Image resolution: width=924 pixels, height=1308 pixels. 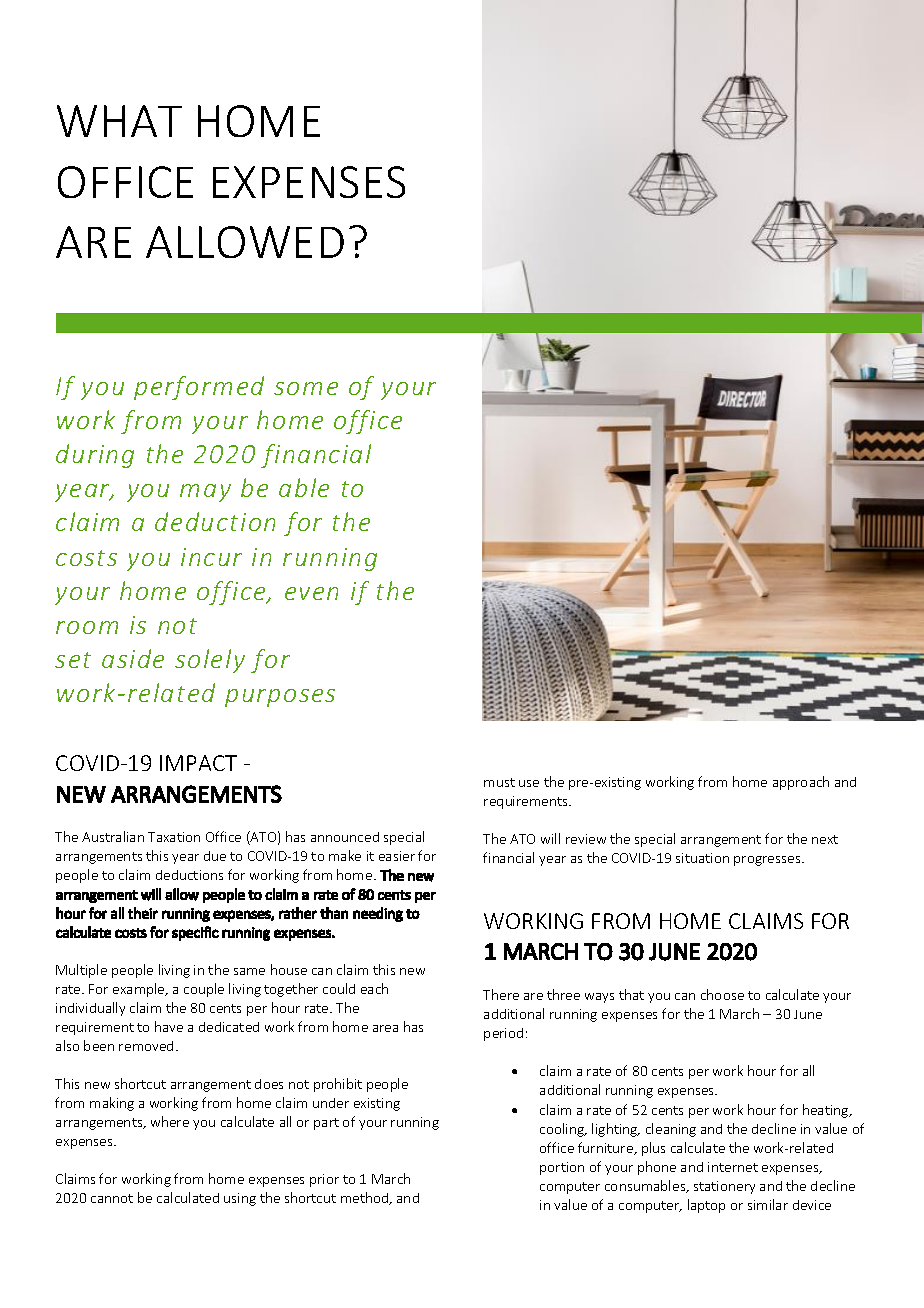 What do you see at coordinates (306, 388) in the screenshot?
I see `some` at bounding box center [306, 388].
